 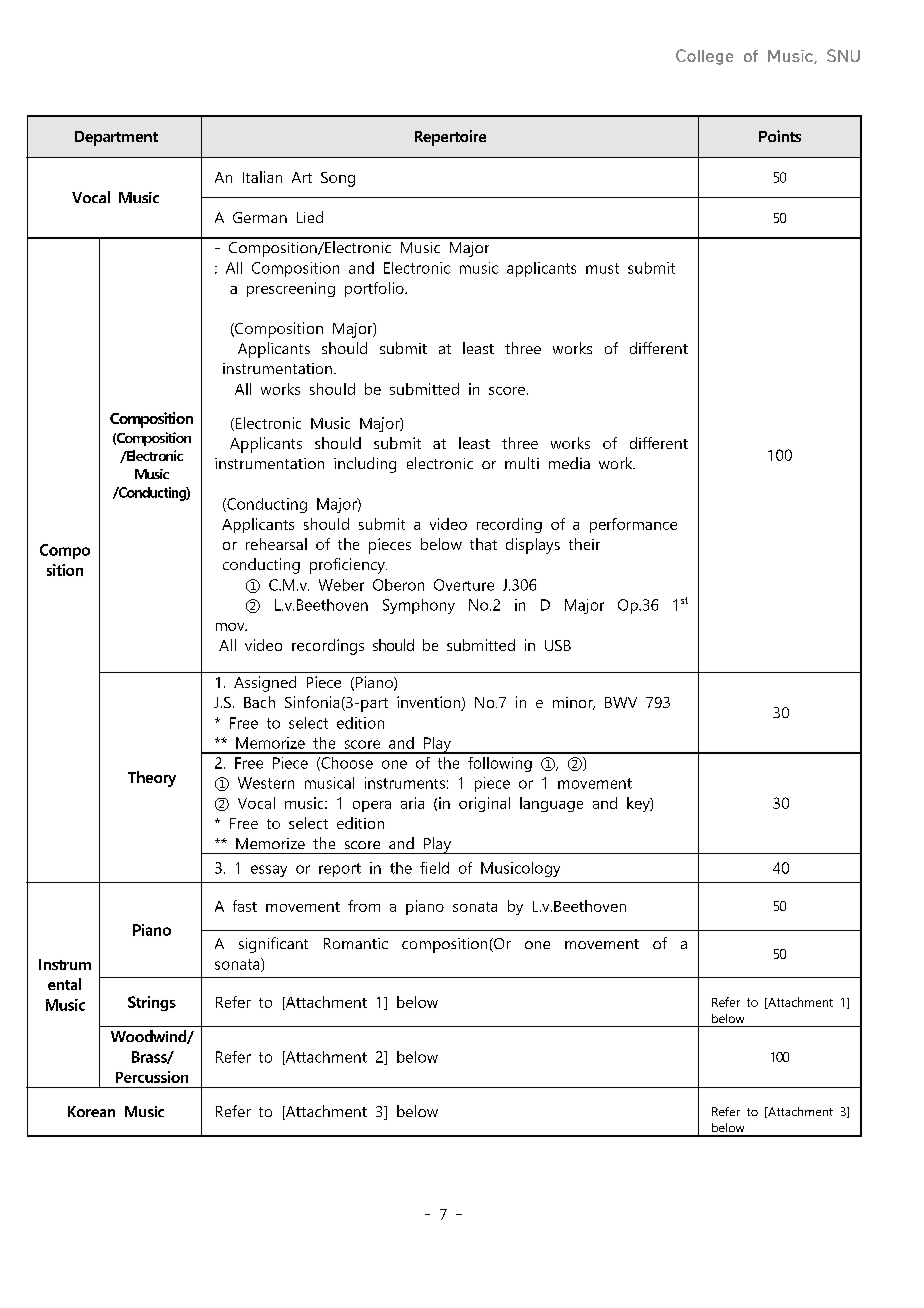 What do you see at coordinates (276, 544) in the screenshot?
I see `rehearsal` at bounding box center [276, 544].
